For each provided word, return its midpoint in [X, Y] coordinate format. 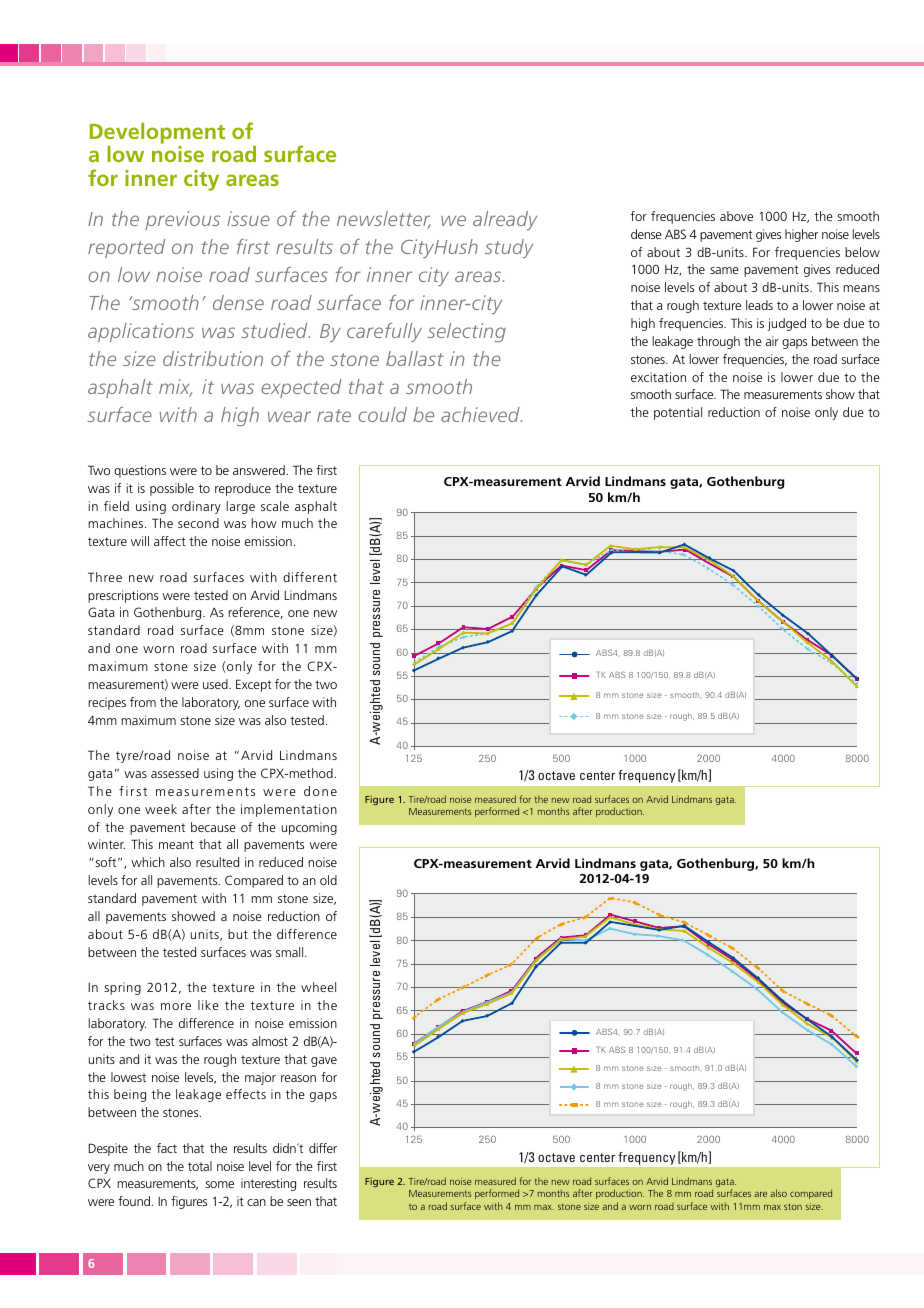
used [216, 684]
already [505, 220]
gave [324, 1062]
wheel [318, 987]
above [736, 216]
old [328, 880]
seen [299, 1202]
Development [157, 135]
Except [254, 685]
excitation [658, 377]
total [200, 1166]
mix [175, 388]
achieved [481, 414]
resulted [217, 862]
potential [678, 413]
